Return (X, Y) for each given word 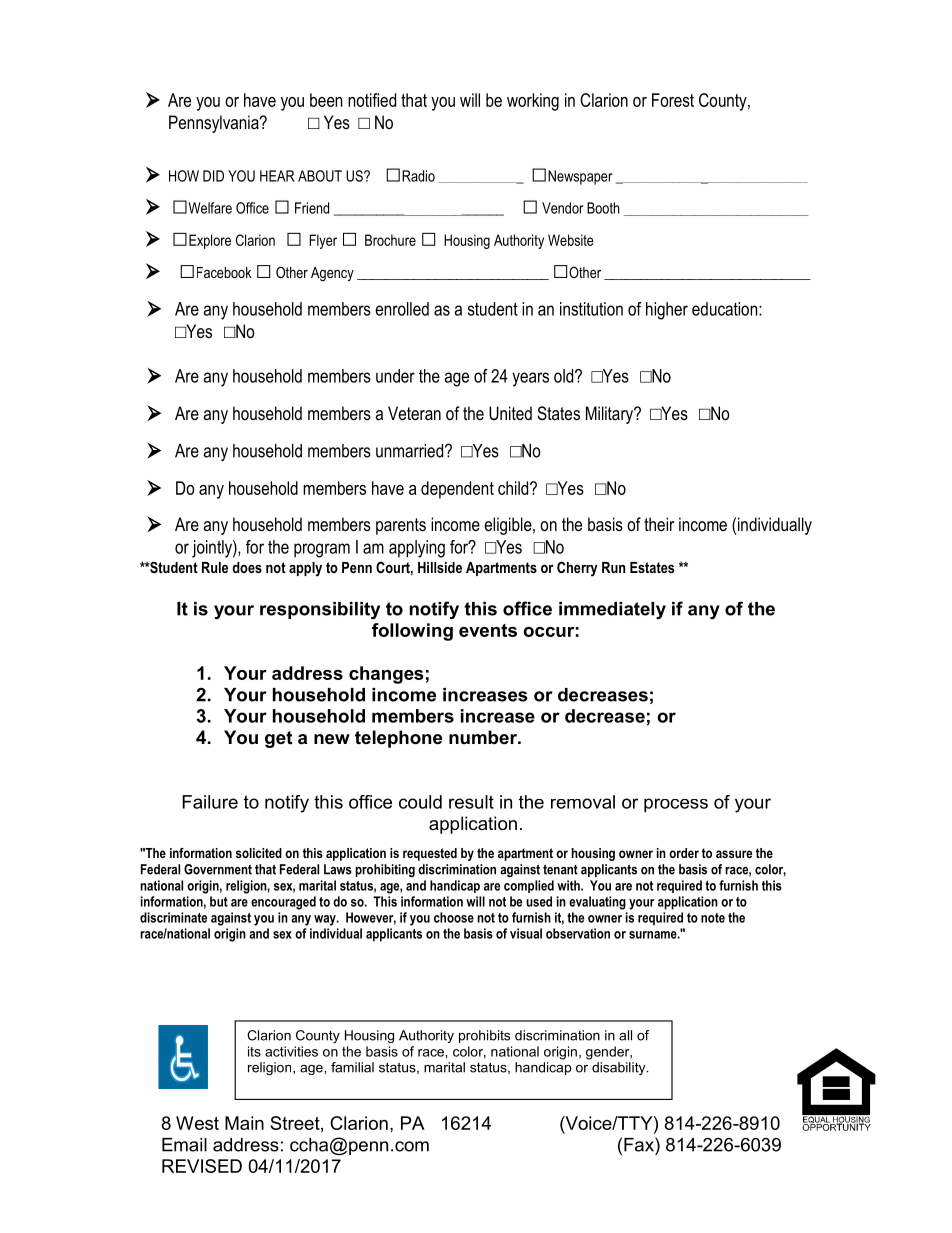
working (533, 102)
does (247, 567)
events (488, 630)
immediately (612, 610)
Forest (673, 100)
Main (244, 1123)
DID (213, 176)
